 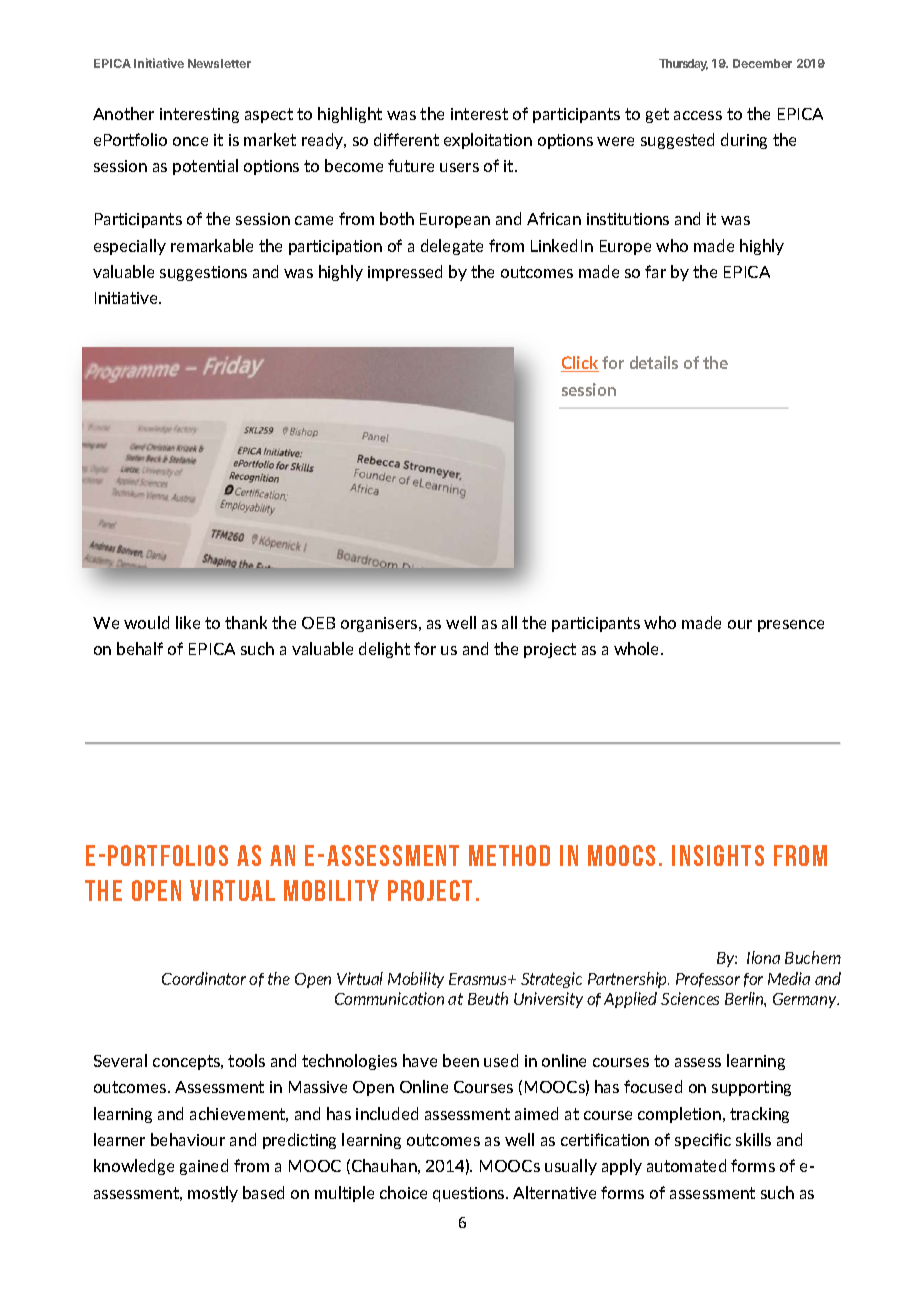 I want to click on specific, so click(x=703, y=1141).
